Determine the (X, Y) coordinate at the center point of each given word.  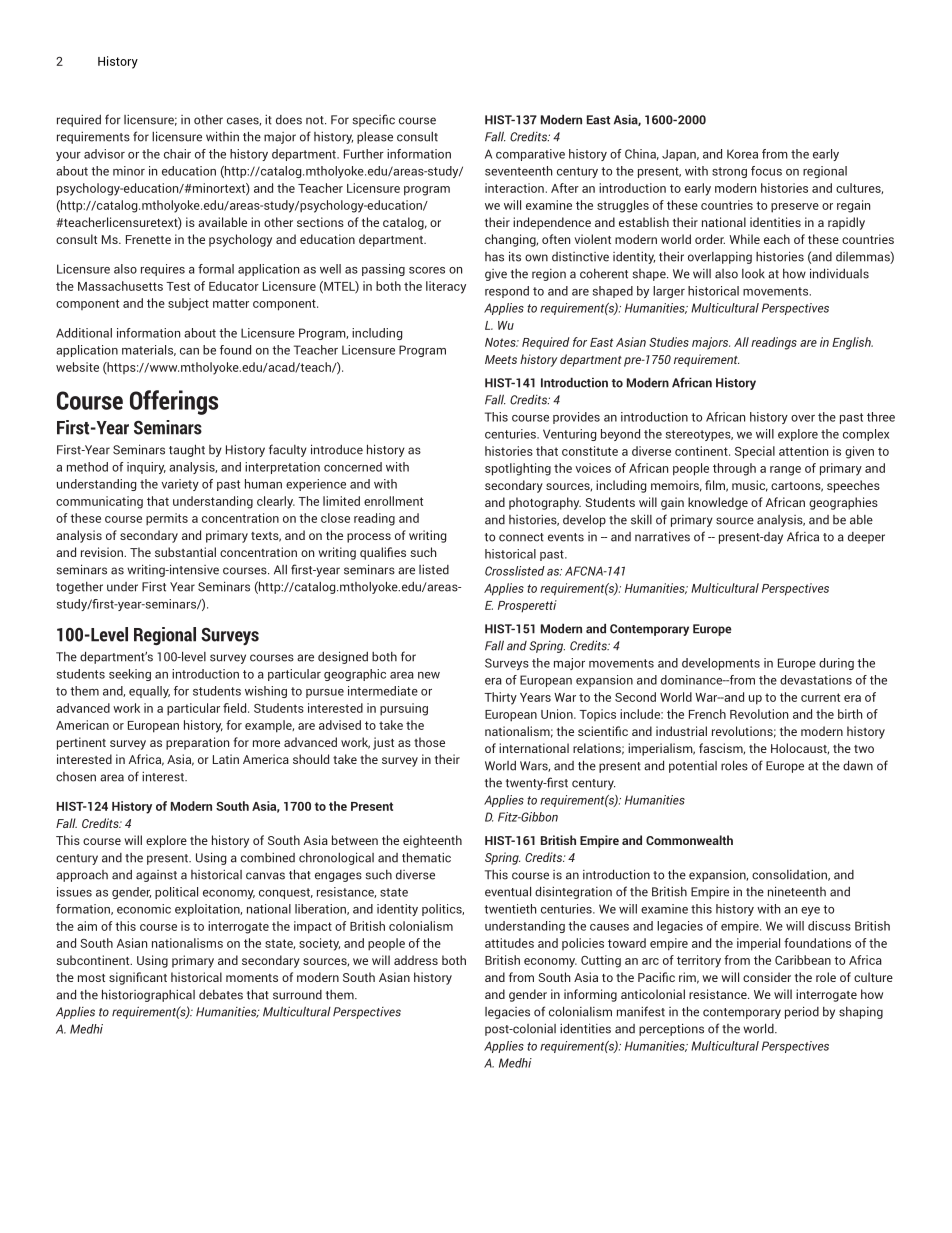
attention (803, 451)
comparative (530, 155)
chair (177, 154)
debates (221, 995)
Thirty (500, 698)
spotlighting (518, 469)
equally (149, 692)
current (820, 697)
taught (187, 450)
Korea (742, 154)
